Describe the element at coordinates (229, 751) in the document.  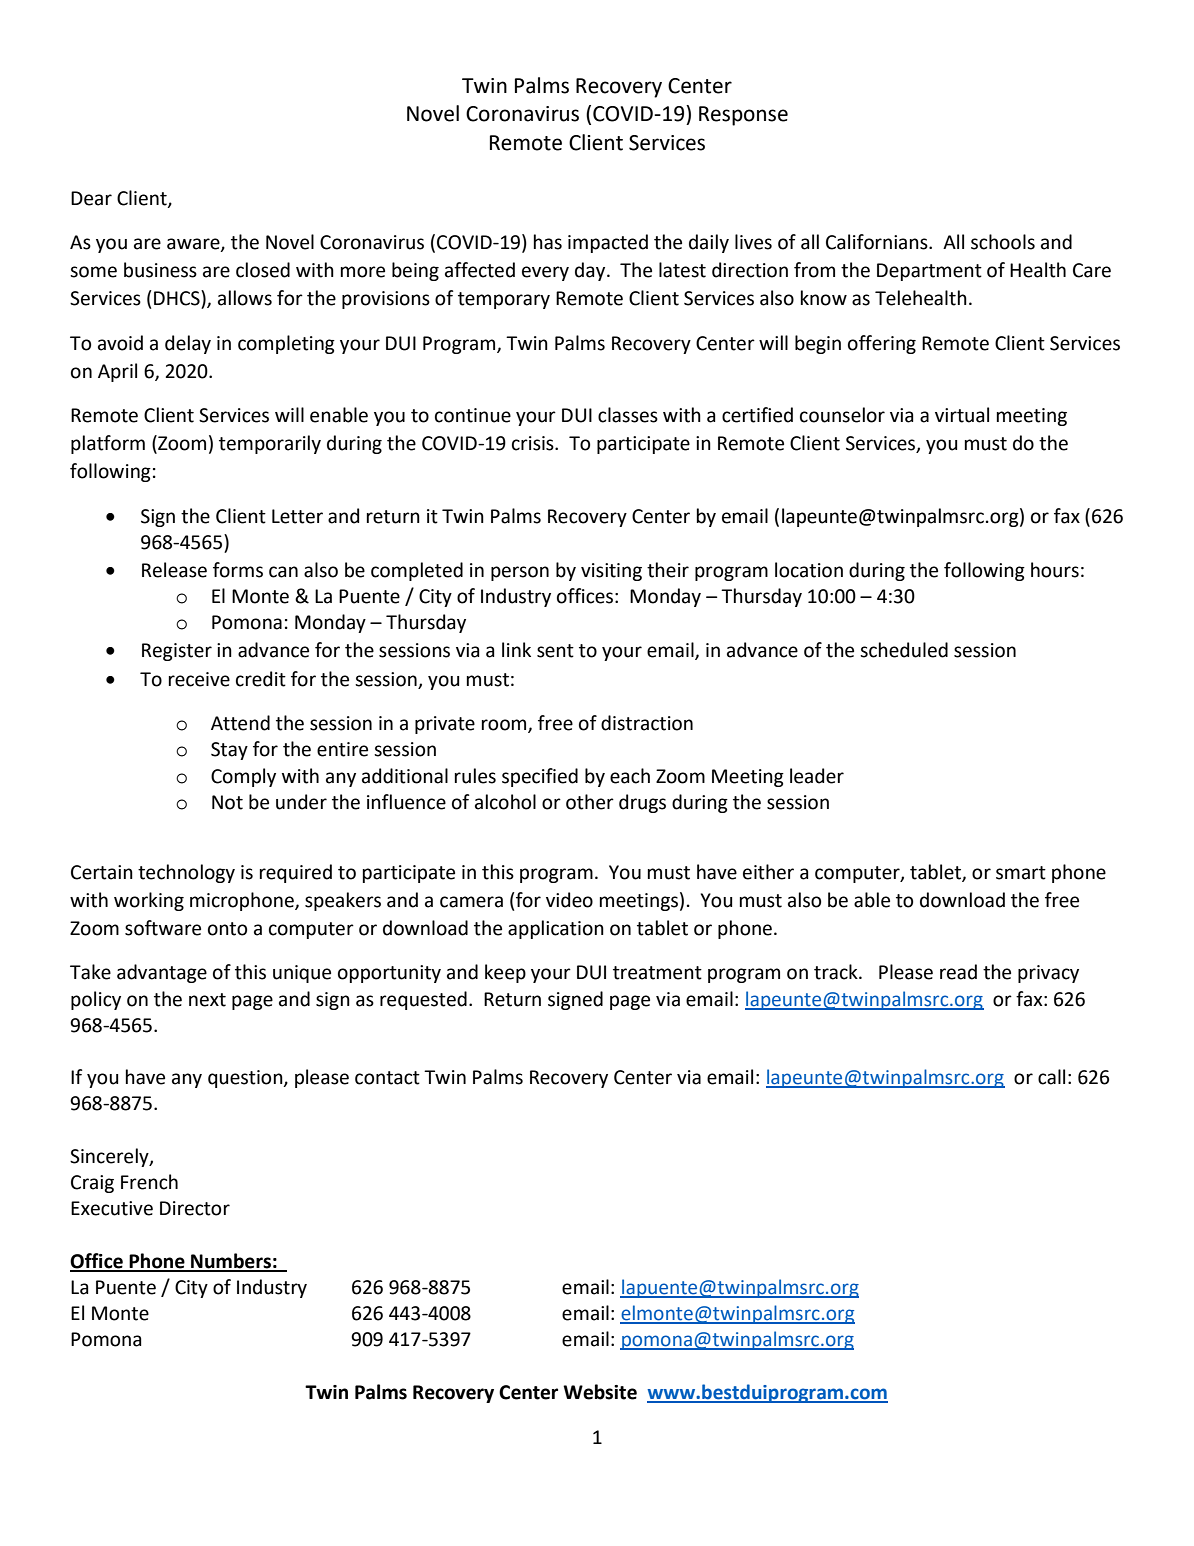
I see `Stay` at that location.
